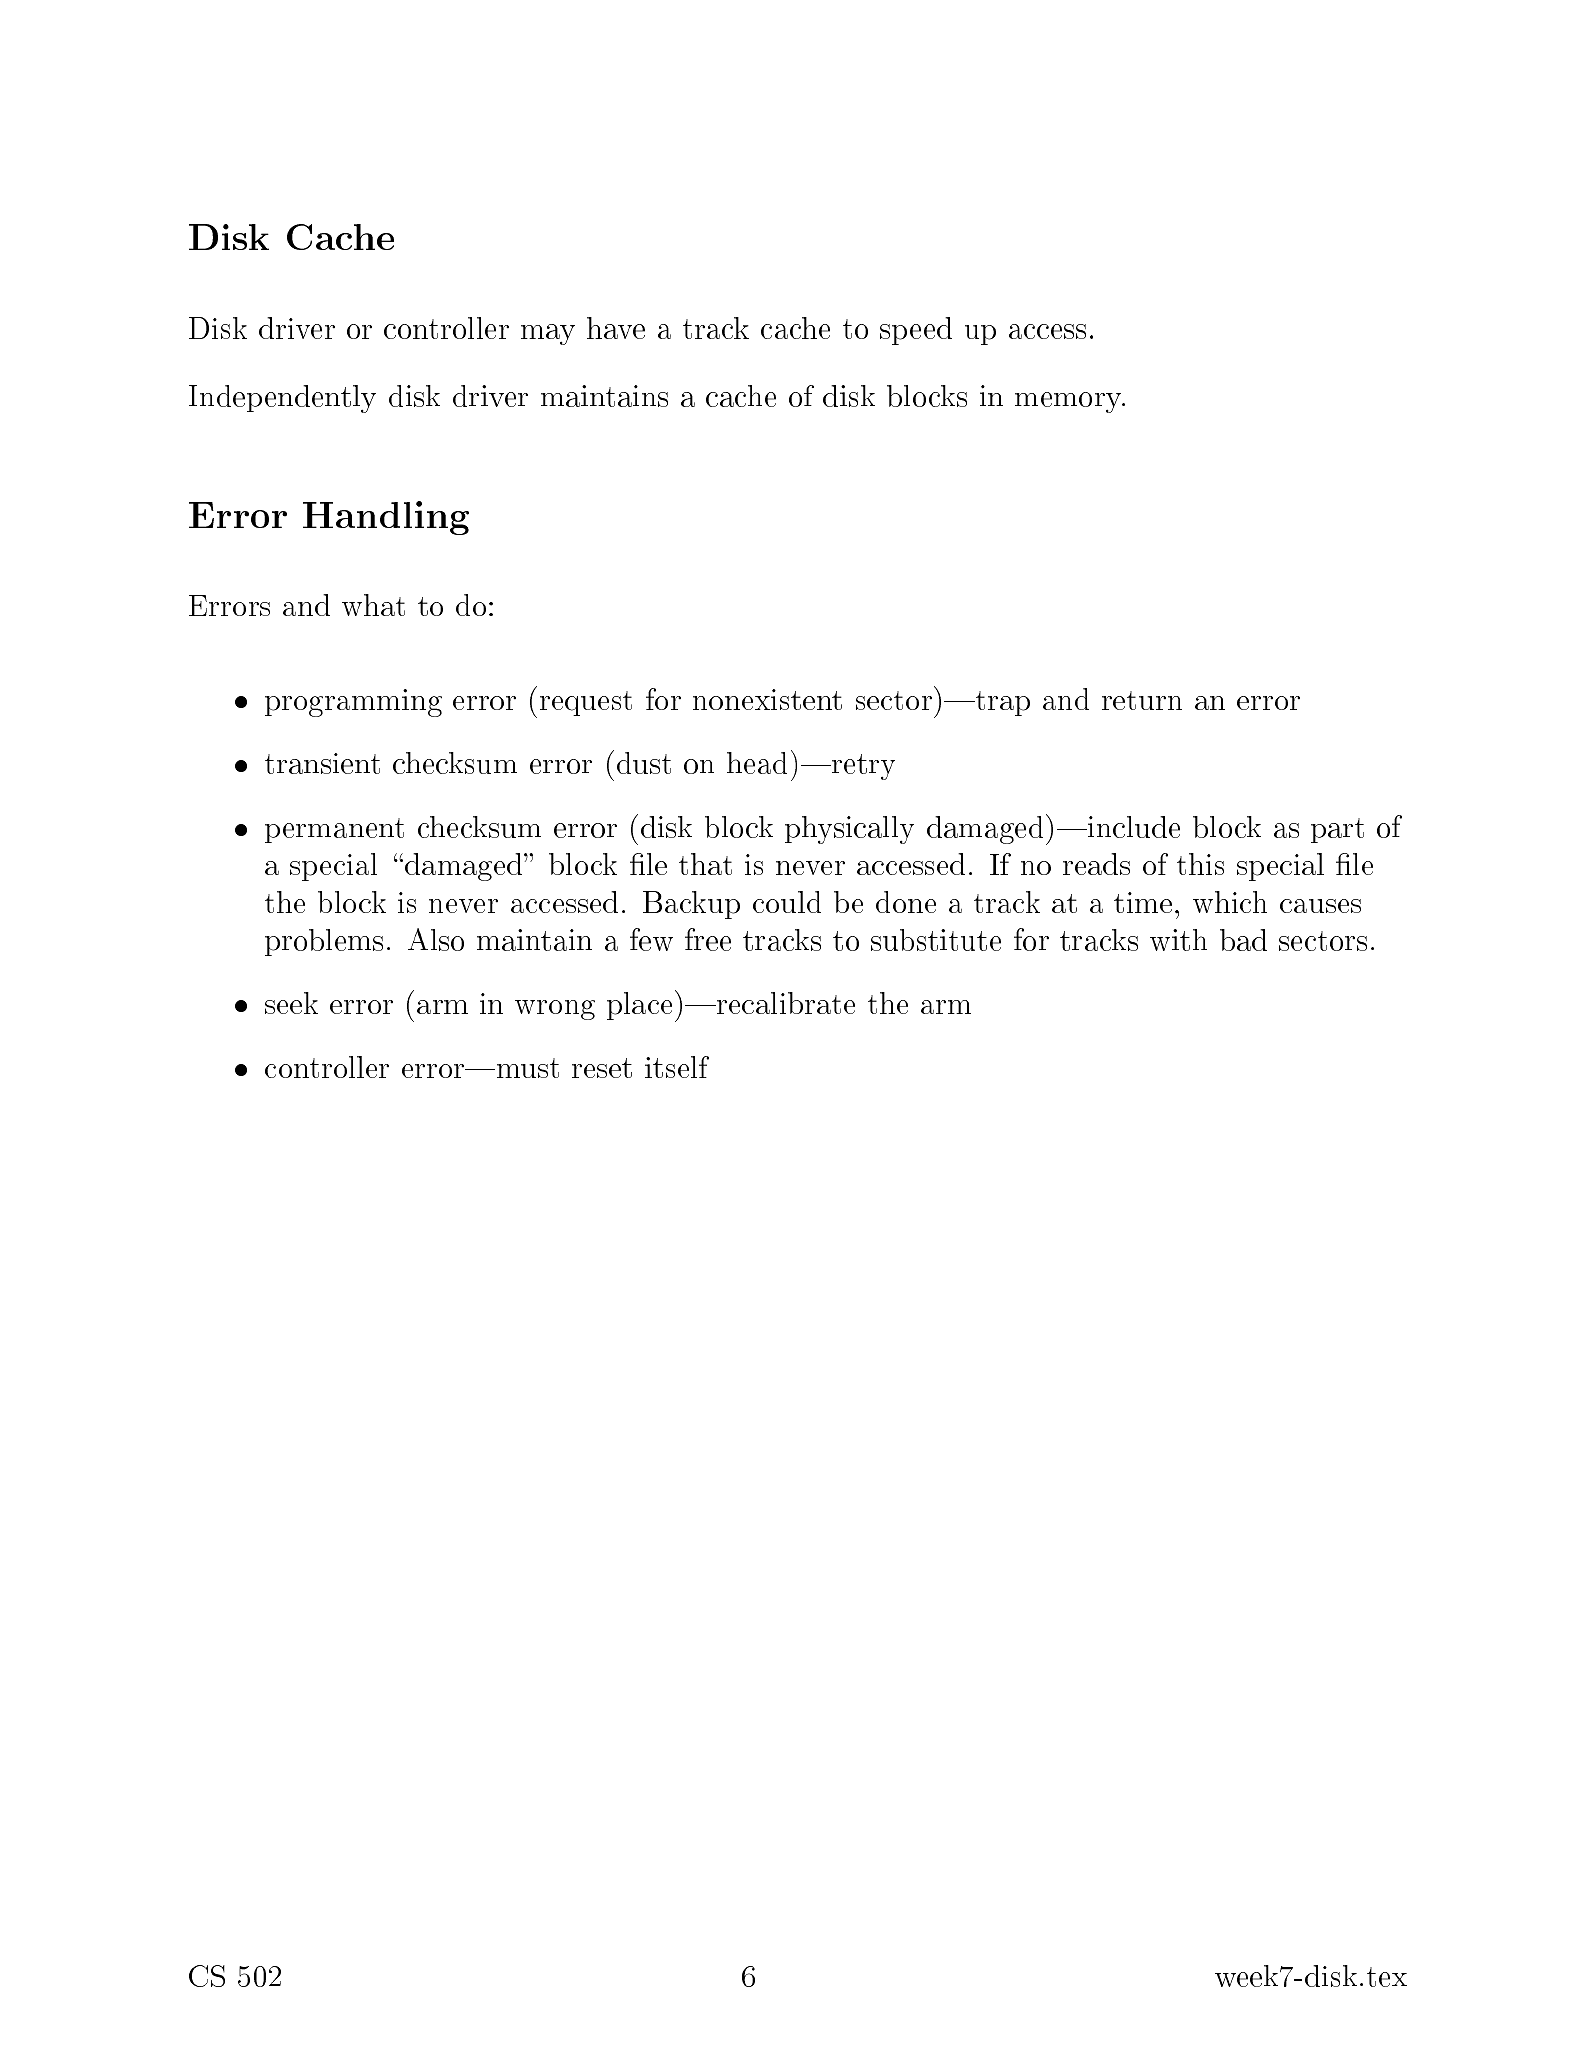 Image resolution: width=1596 pixels, height=2065 pixels. I want to click on may, so click(548, 334).
